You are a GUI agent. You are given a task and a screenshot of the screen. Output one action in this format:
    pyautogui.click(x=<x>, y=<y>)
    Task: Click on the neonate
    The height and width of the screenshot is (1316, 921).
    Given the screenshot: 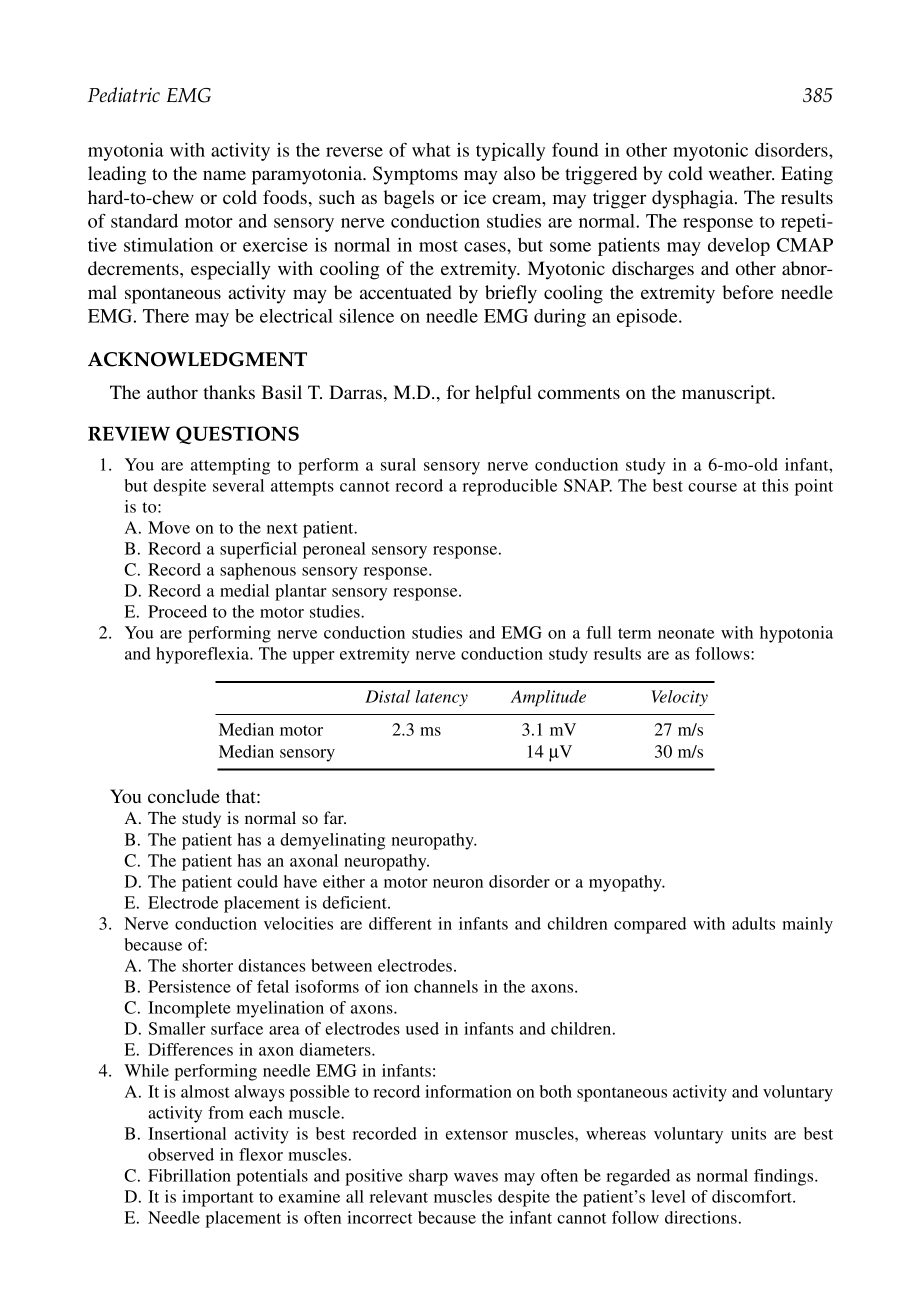 What is the action you would take?
    pyautogui.click(x=686, y=633)
